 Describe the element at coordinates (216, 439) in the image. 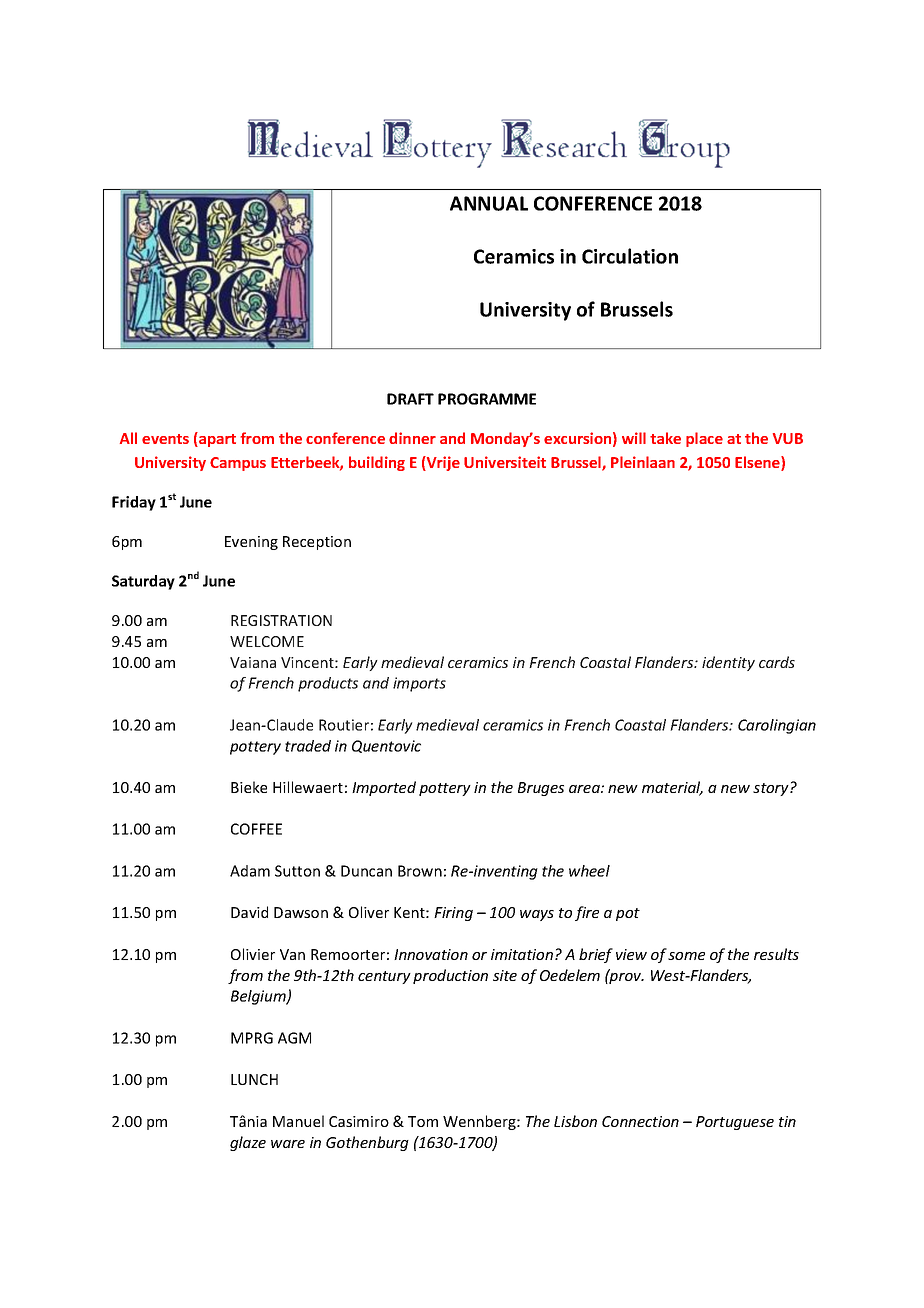

I see `apart` at that location.
